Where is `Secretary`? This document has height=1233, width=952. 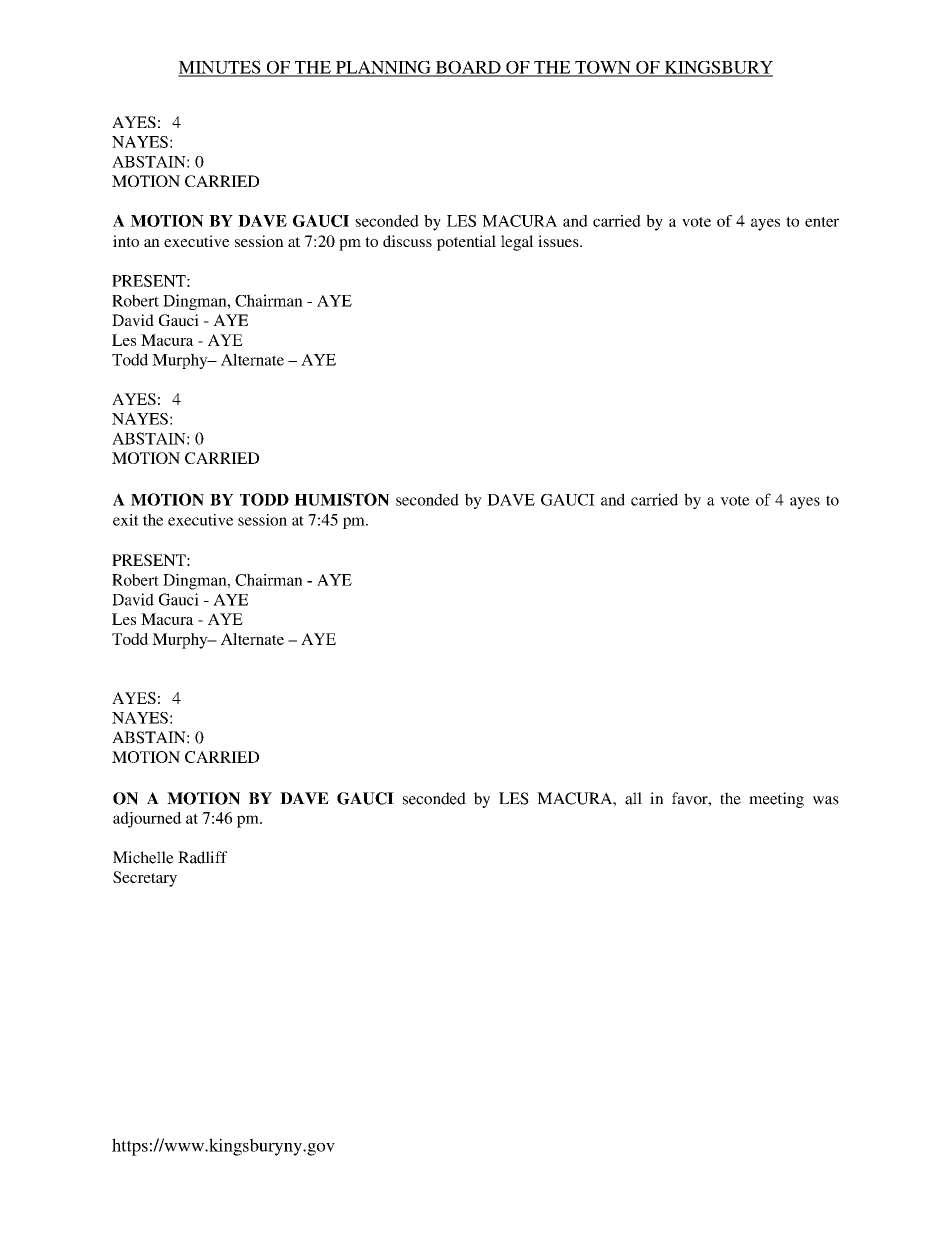 Secretary is located at coordinates (145, 879).
